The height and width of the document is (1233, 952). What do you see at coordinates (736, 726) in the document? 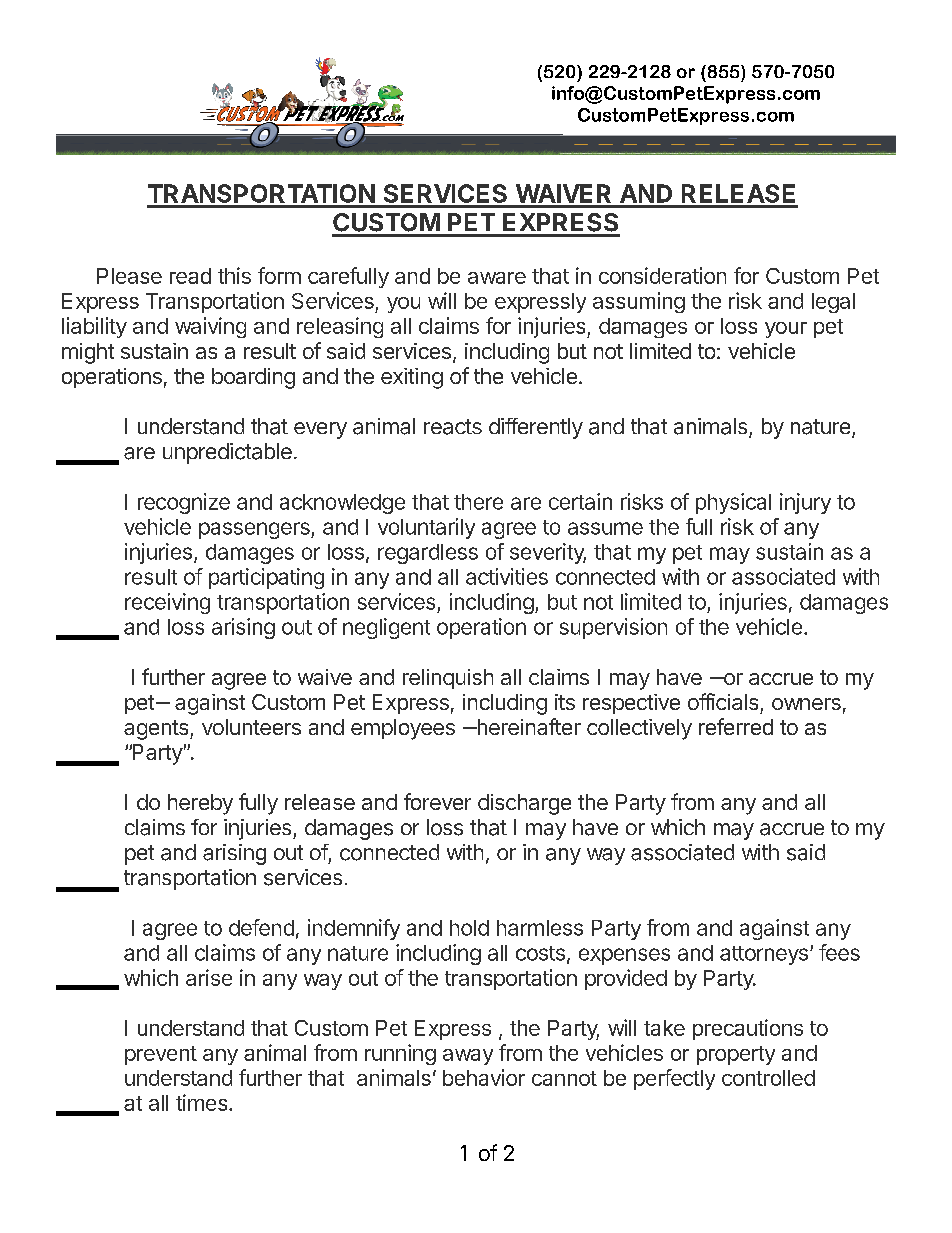
I see `referred` at bounding box center [736, 726].
